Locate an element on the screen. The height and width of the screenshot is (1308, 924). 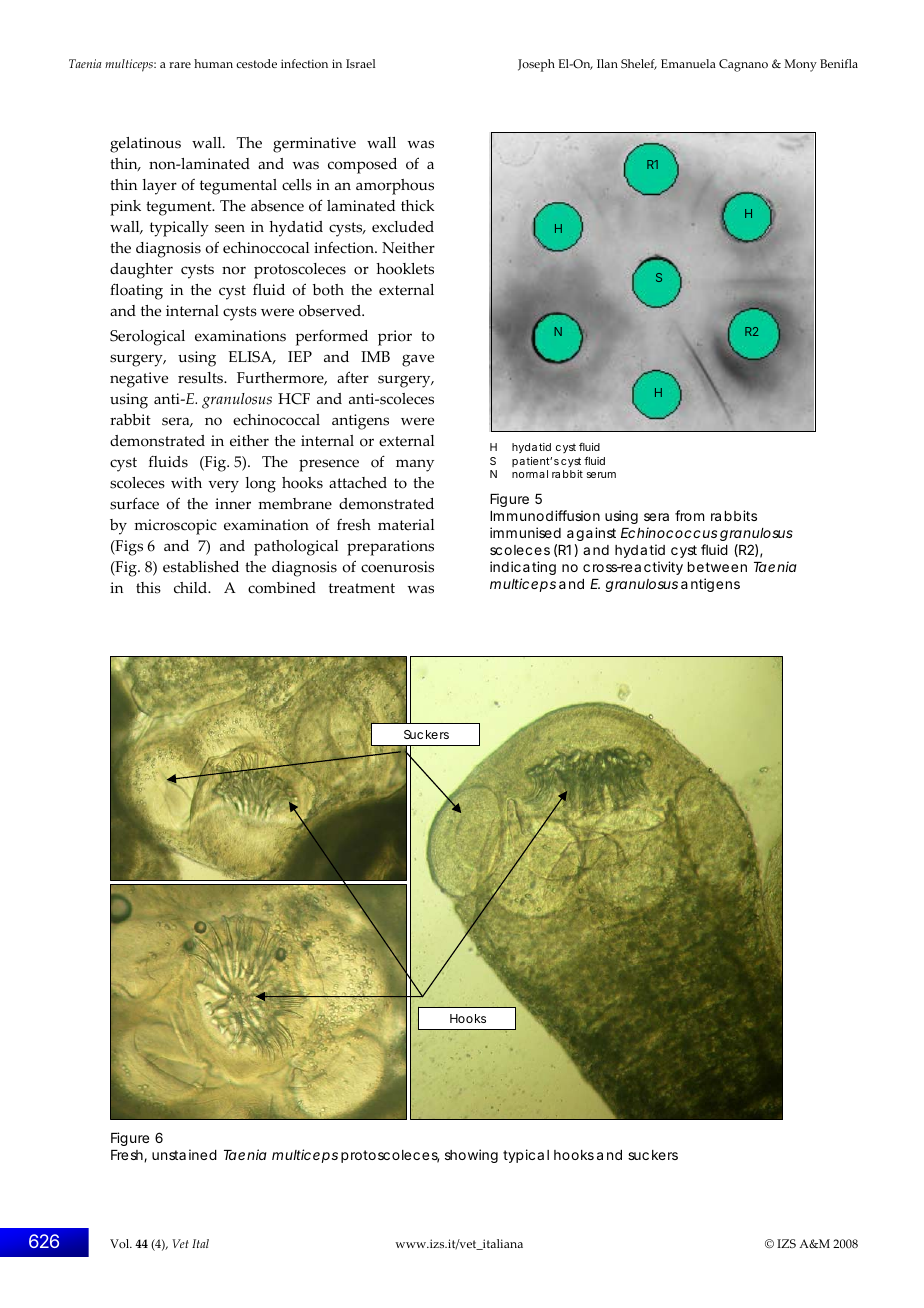
showing is located at coordinates (471, 1156).
